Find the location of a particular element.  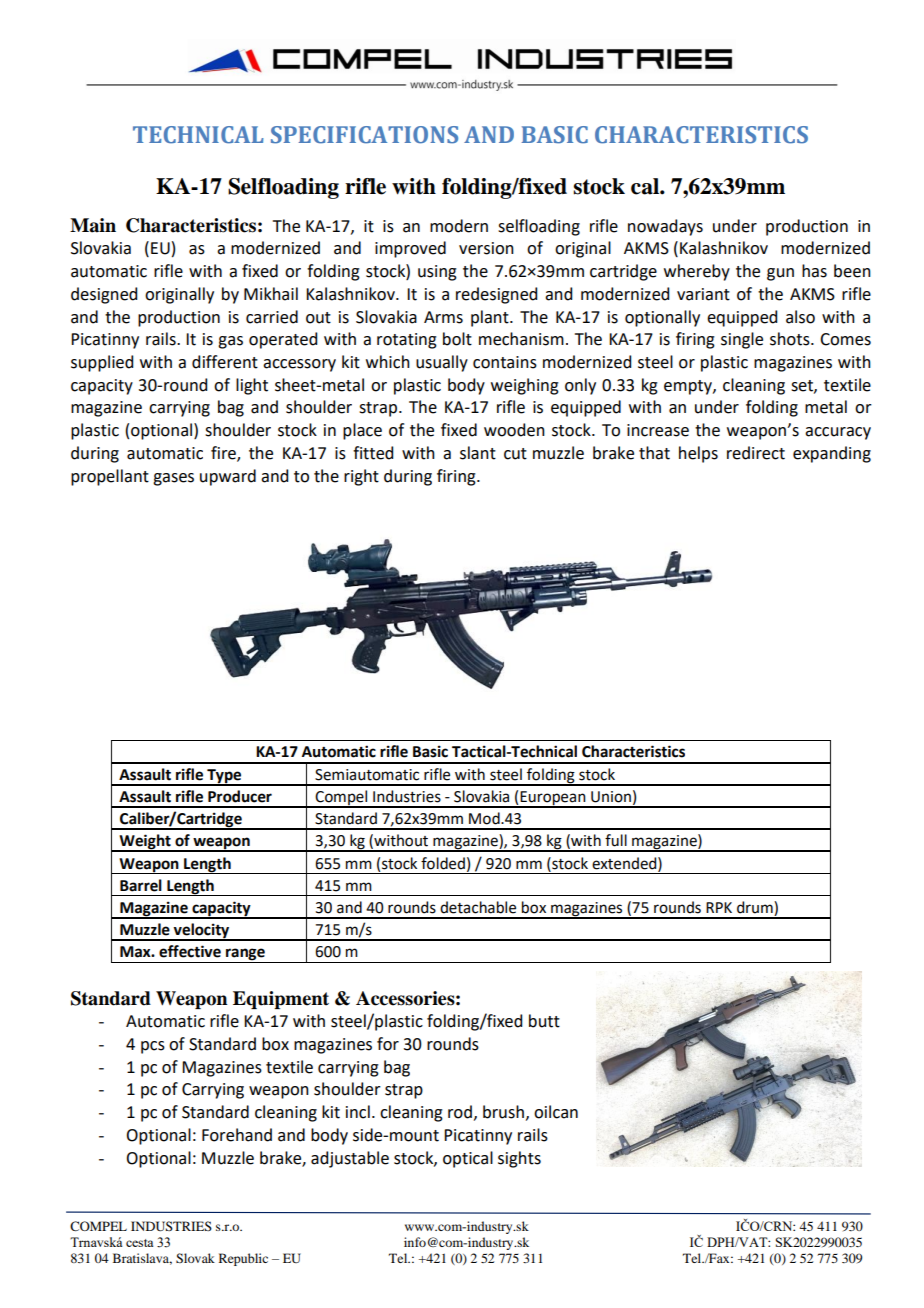

redirect is located at coordinates (756, 453).
